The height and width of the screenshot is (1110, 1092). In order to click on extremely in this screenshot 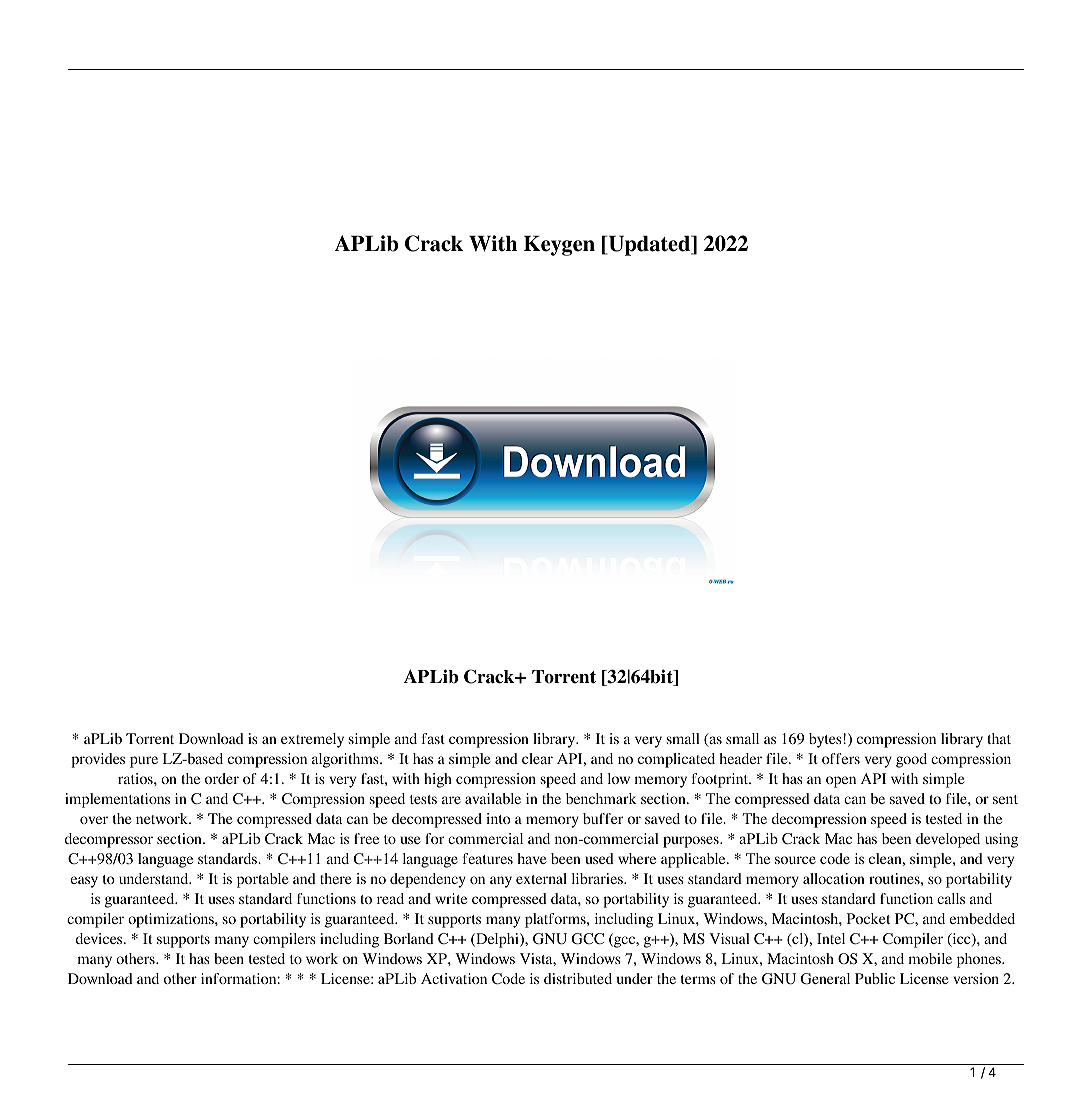, I will do `click(312, 740)`.
